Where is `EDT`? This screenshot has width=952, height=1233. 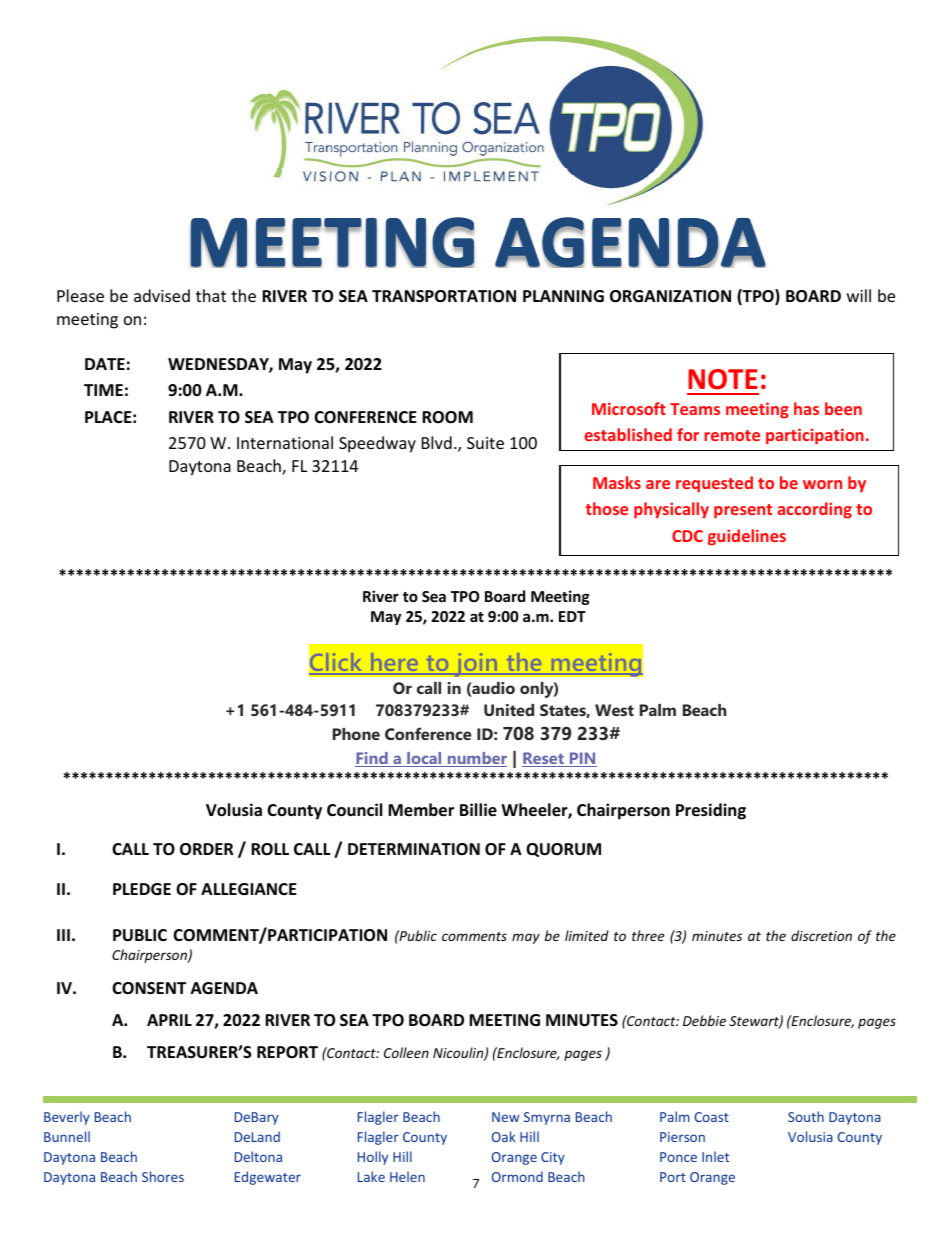 EDT is located at coordinates (572, 616).
